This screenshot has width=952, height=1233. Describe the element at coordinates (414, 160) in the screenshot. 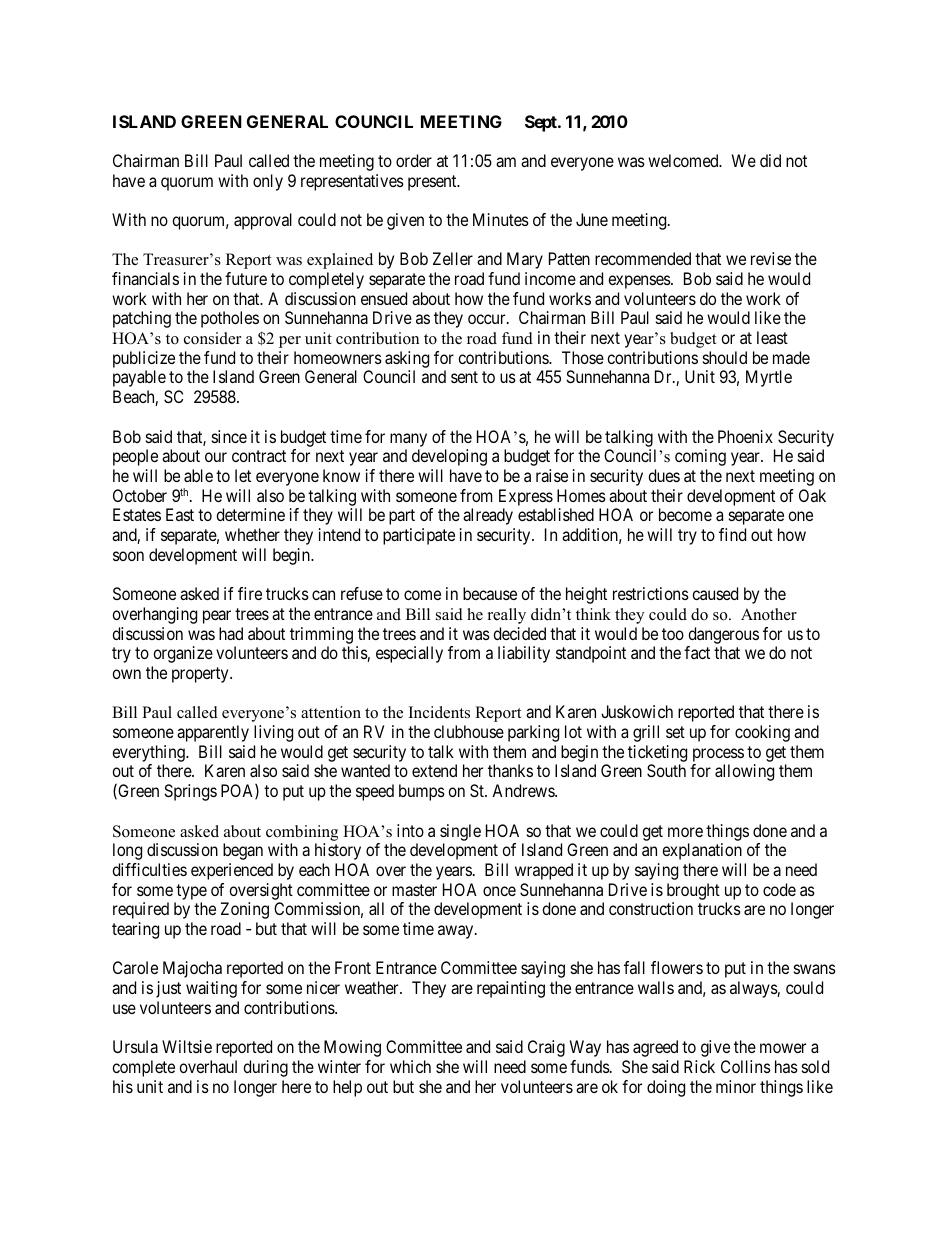

I see `order` at that location.
